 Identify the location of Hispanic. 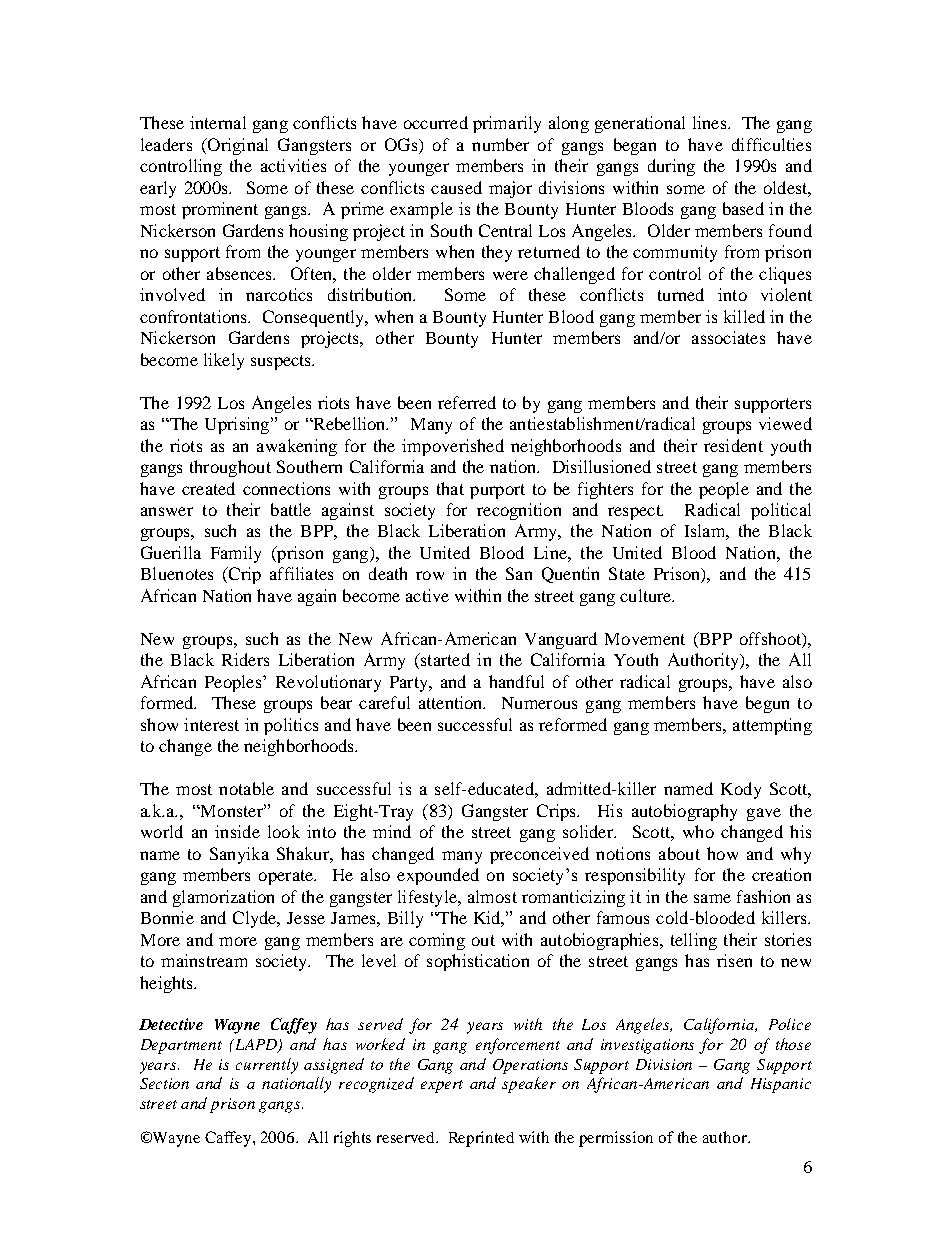
(781, 1085).
